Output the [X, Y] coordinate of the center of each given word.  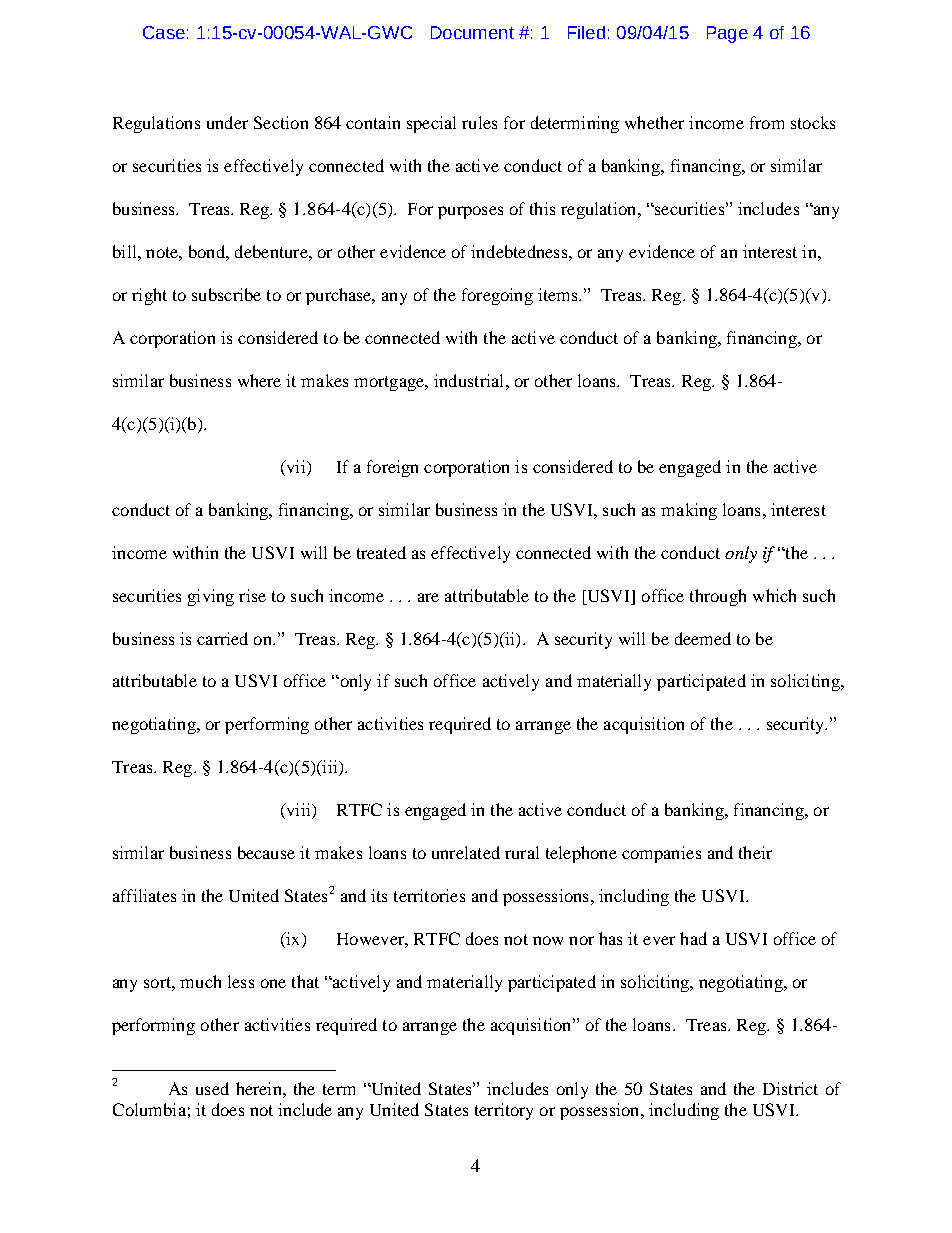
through [718, 597]
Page [727, 34]
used [212, 1088]
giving [211, 597]
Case [164, 32]
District [790, 1088]
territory [504, 1111]
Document [472, 32]
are [428, 597]
